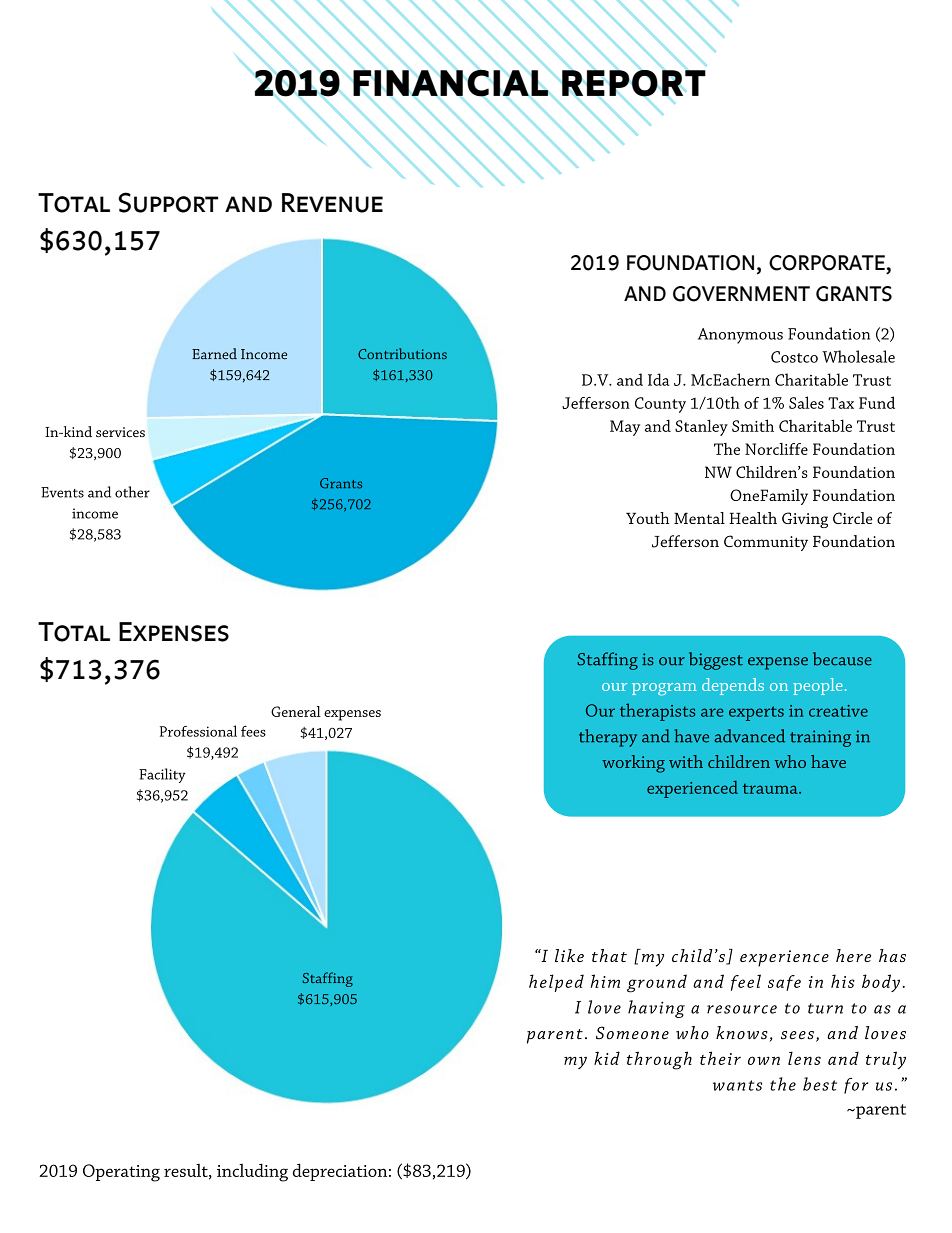 The width and height of the document is (952, 1233). I want to click on here, so click(853, 955).
